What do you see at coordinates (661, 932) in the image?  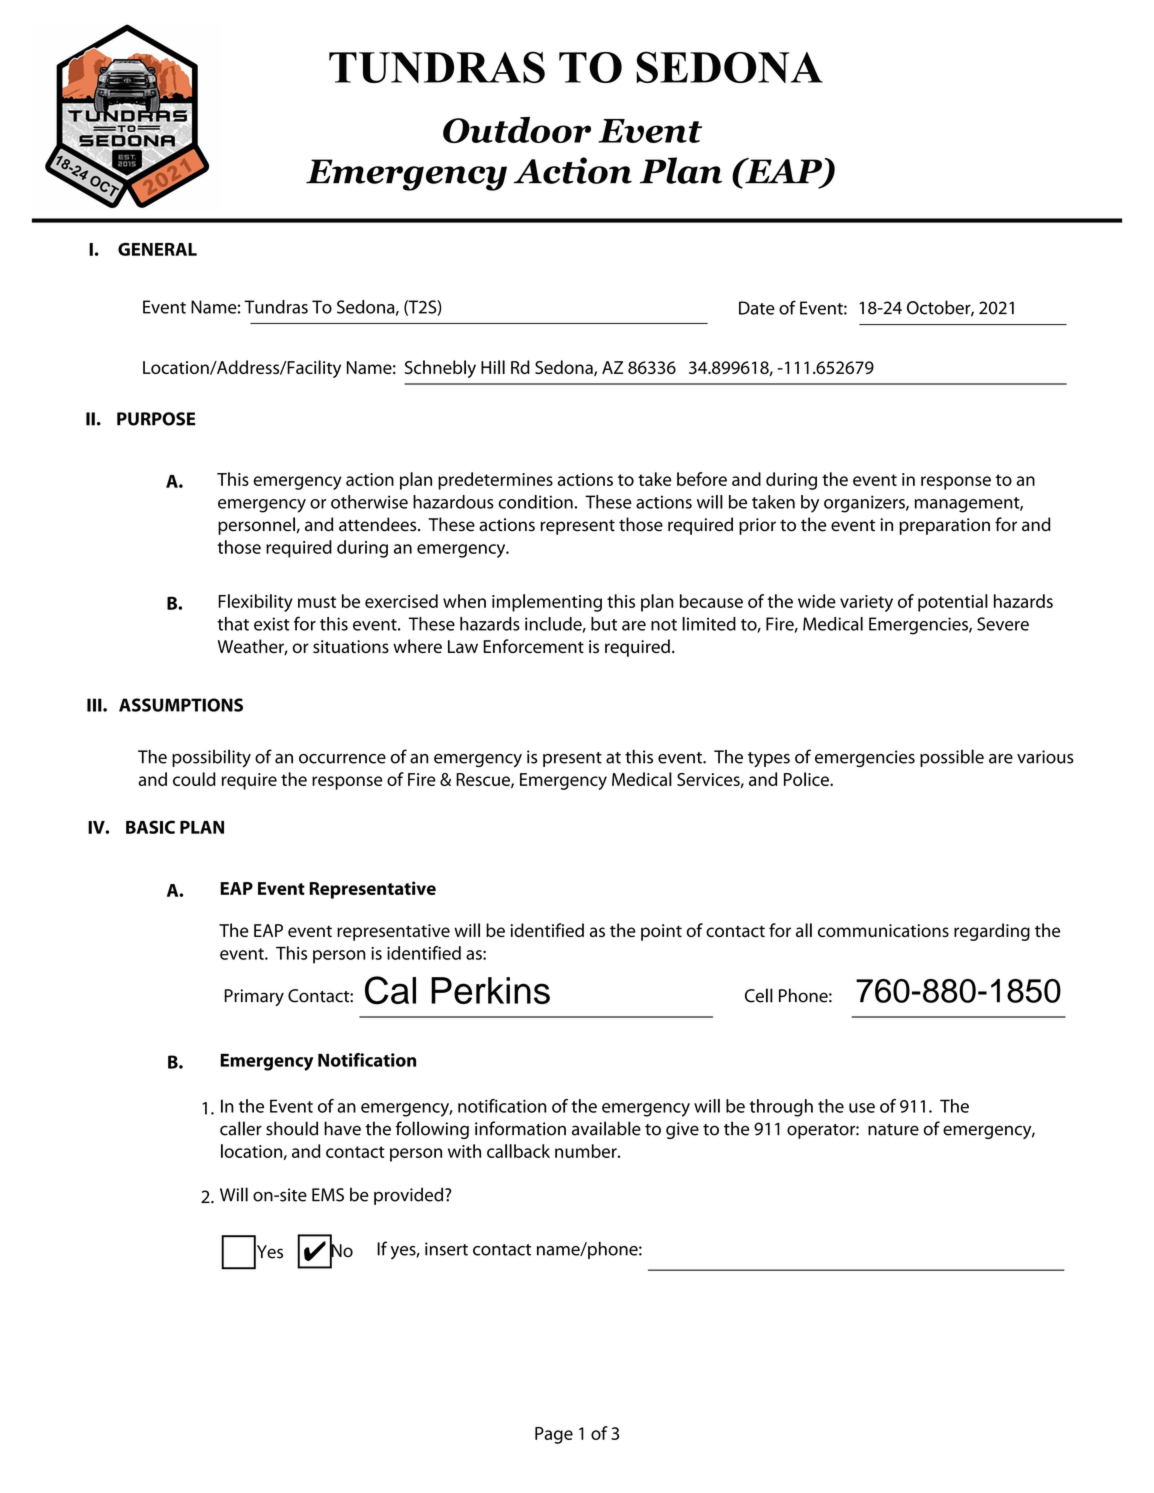 I see `point` at bounding box center [661, 932].
